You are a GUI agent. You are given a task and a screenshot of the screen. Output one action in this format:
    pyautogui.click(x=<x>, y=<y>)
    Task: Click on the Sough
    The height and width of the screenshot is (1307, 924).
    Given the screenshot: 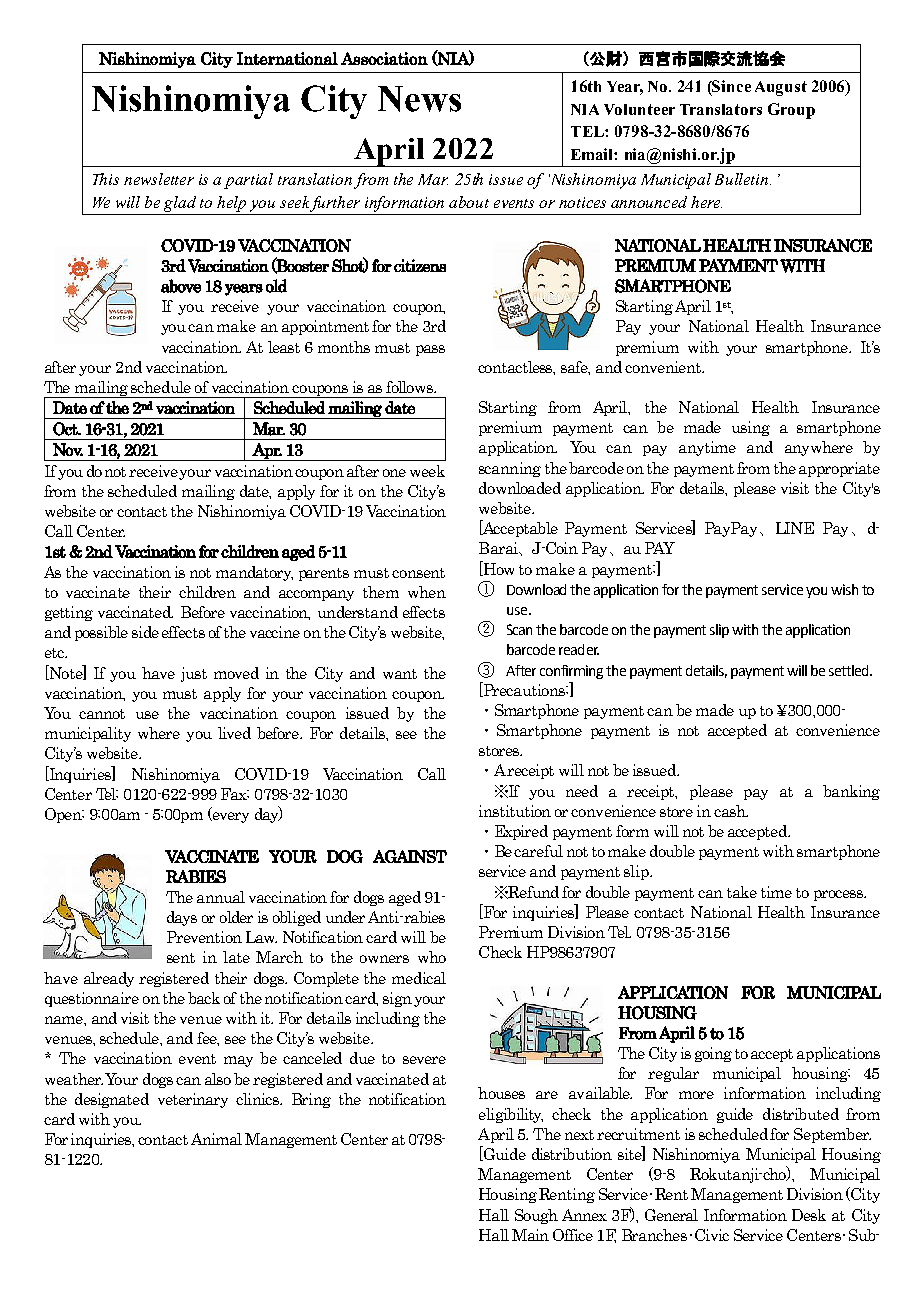 What is the action you would take?
    pyautogui.click(x=536, y=1216)
